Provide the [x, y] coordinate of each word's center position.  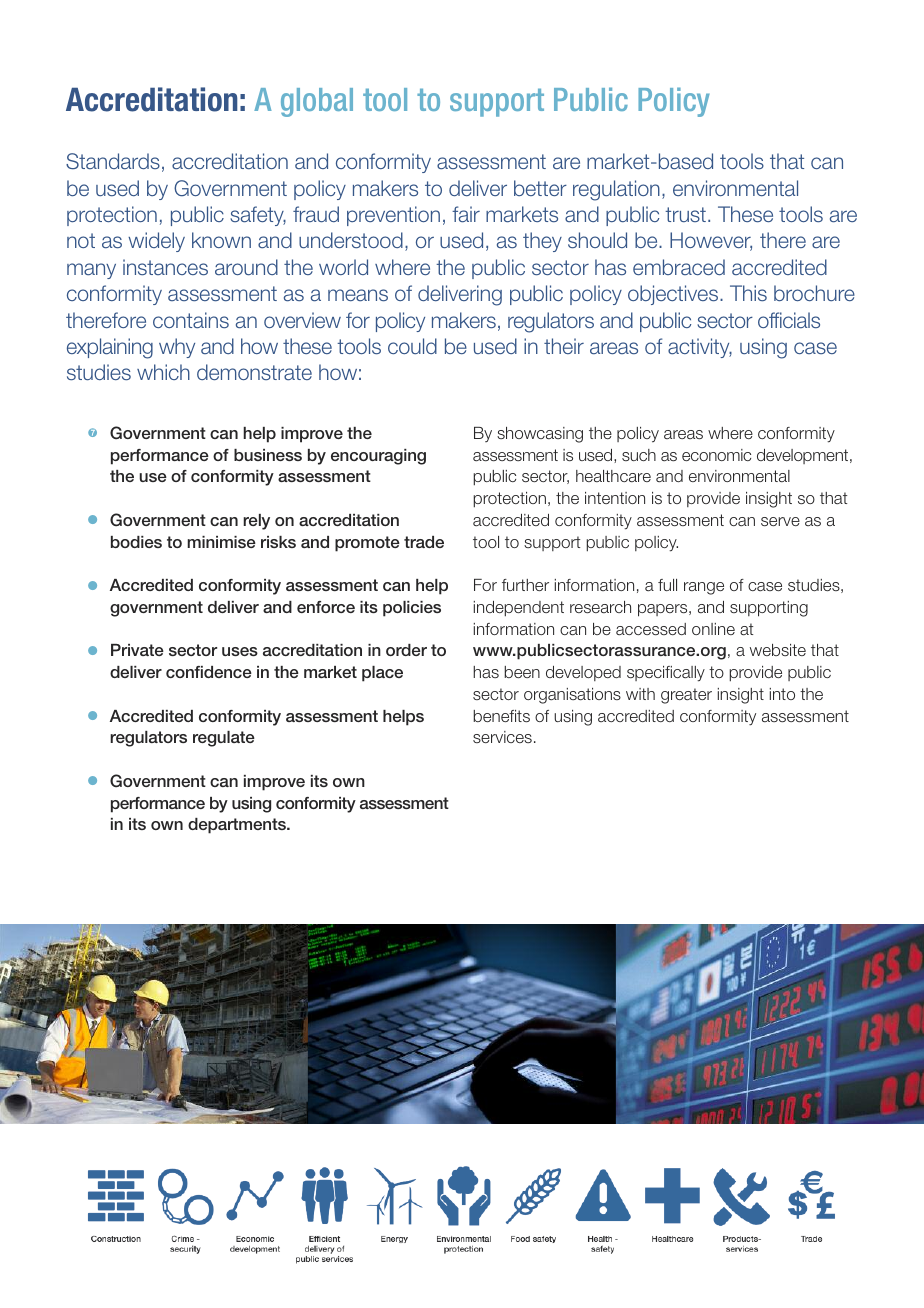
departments [238, 826]
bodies [136, 542]
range [704, 588]
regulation [616, 190]
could [412, 346]
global [317, 102]
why [177, 348]
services [502, 737]
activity [700, 348]
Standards [113, 161]
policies [412, 609]
